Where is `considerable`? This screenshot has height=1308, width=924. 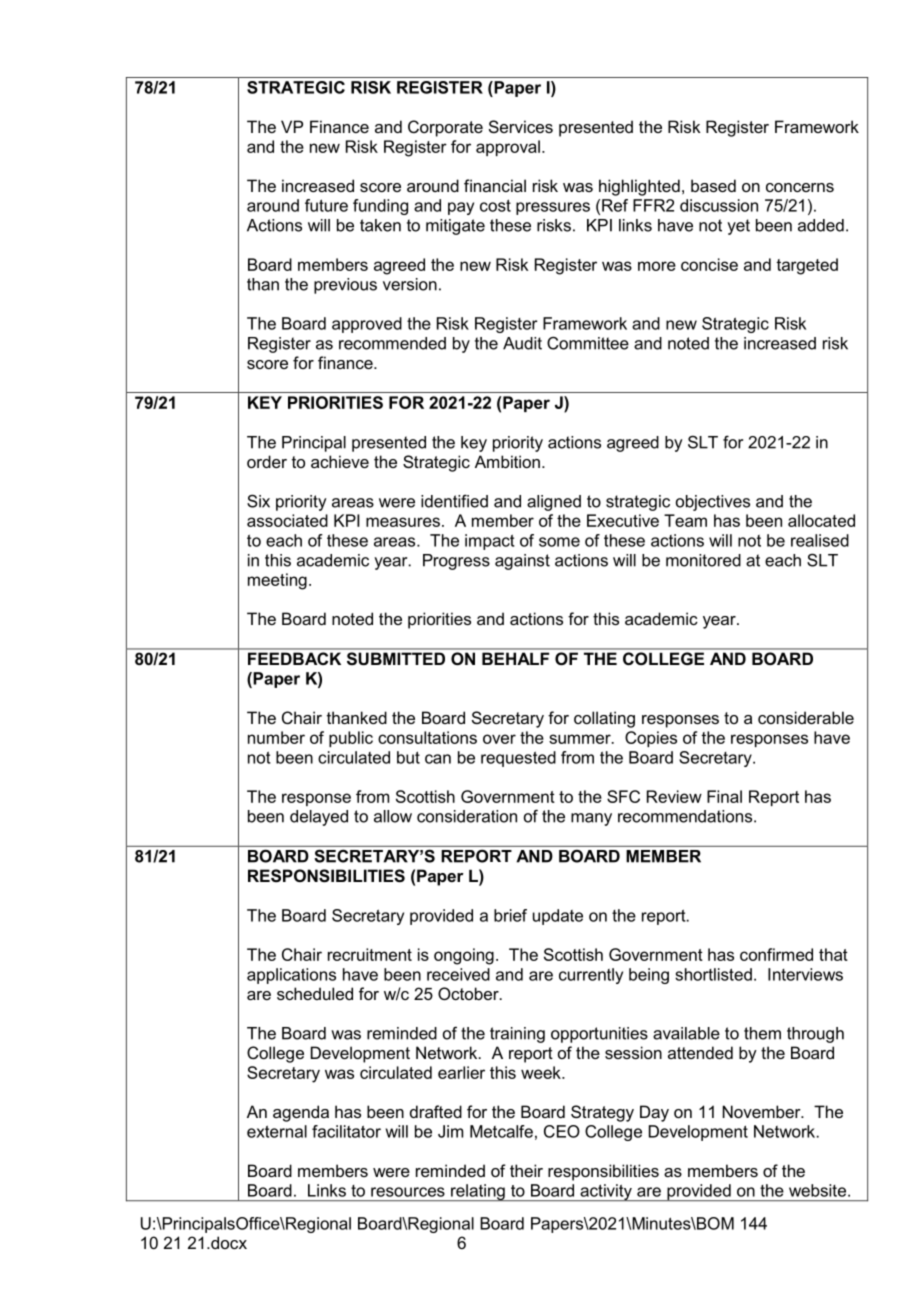
considerable is located at coordinates (806, 717).
